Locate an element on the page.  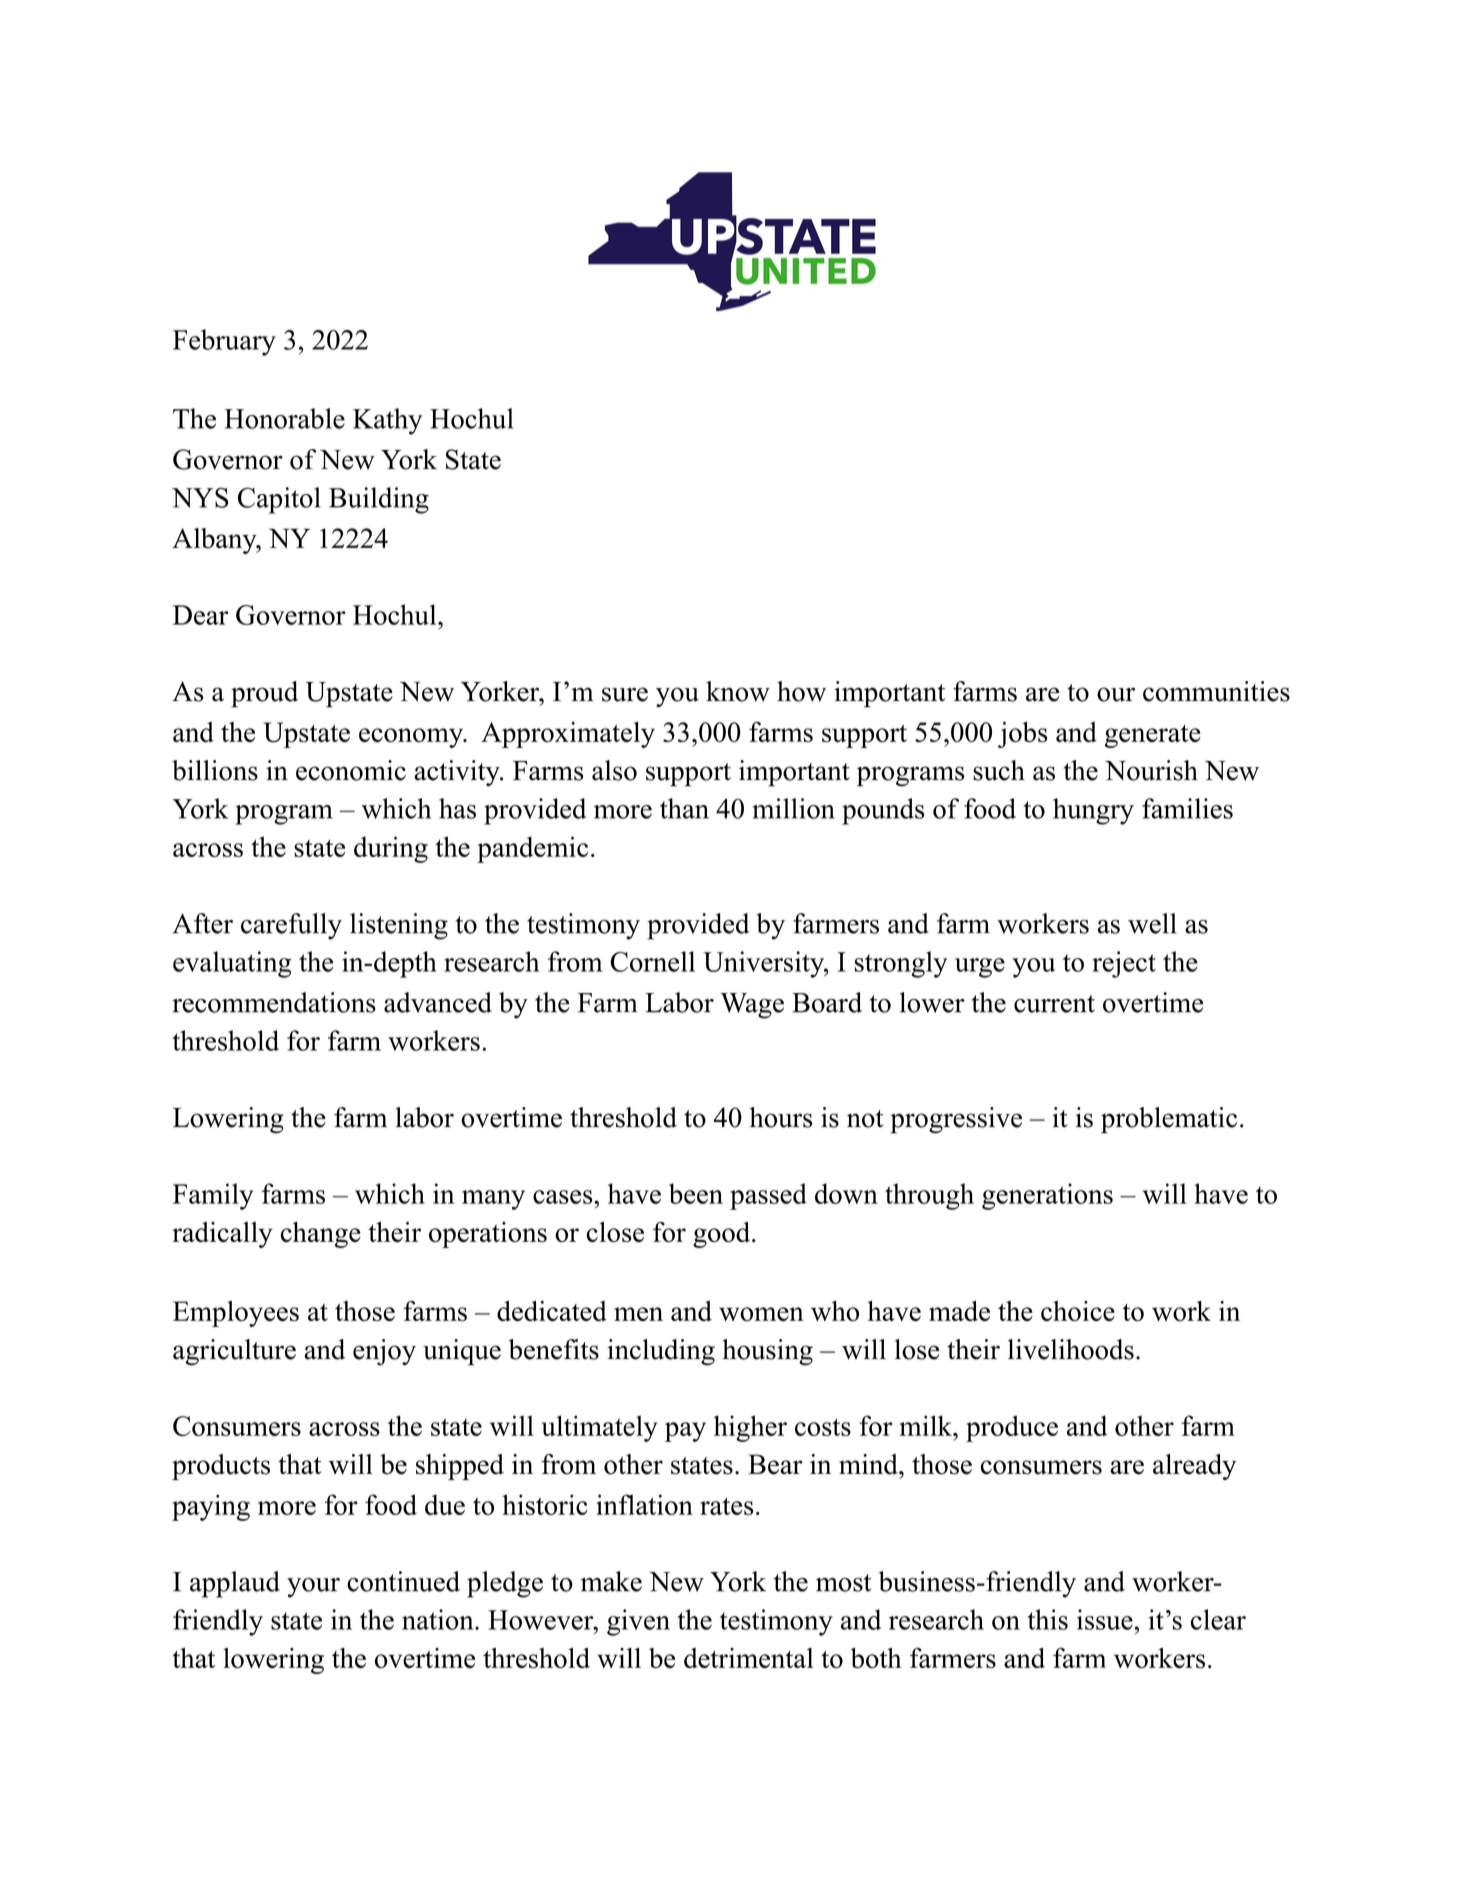
Honorable is located at coordinates (284, 418).
